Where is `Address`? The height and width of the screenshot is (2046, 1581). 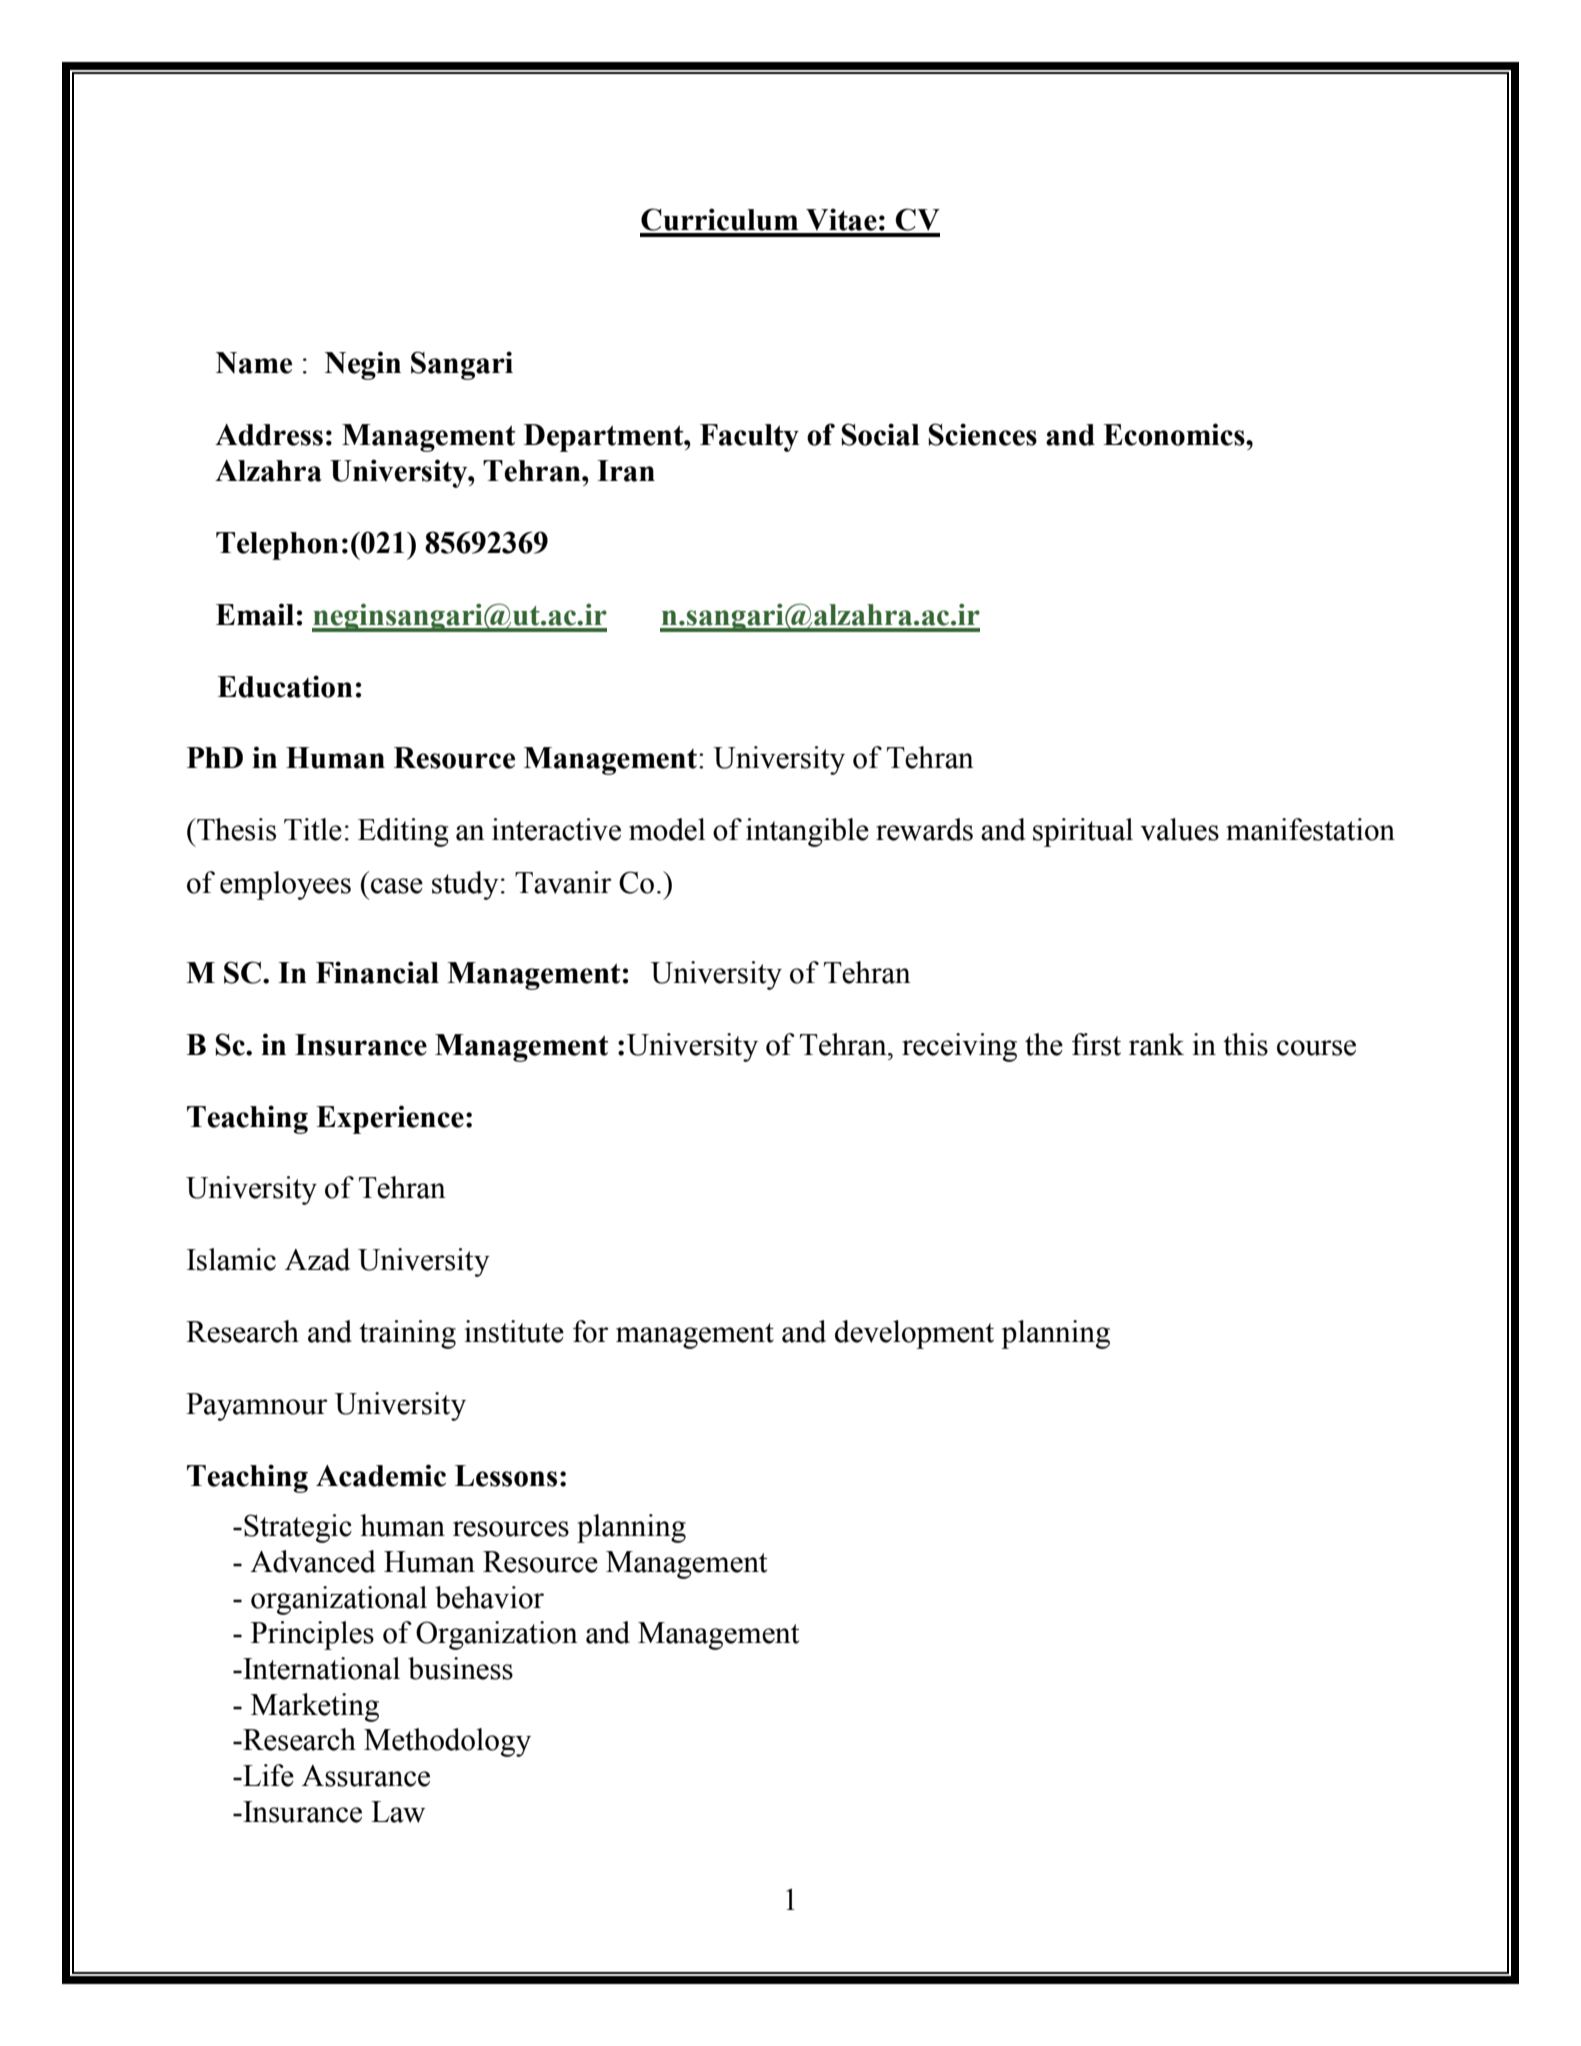
Address is located at coordinates (269, 435).
